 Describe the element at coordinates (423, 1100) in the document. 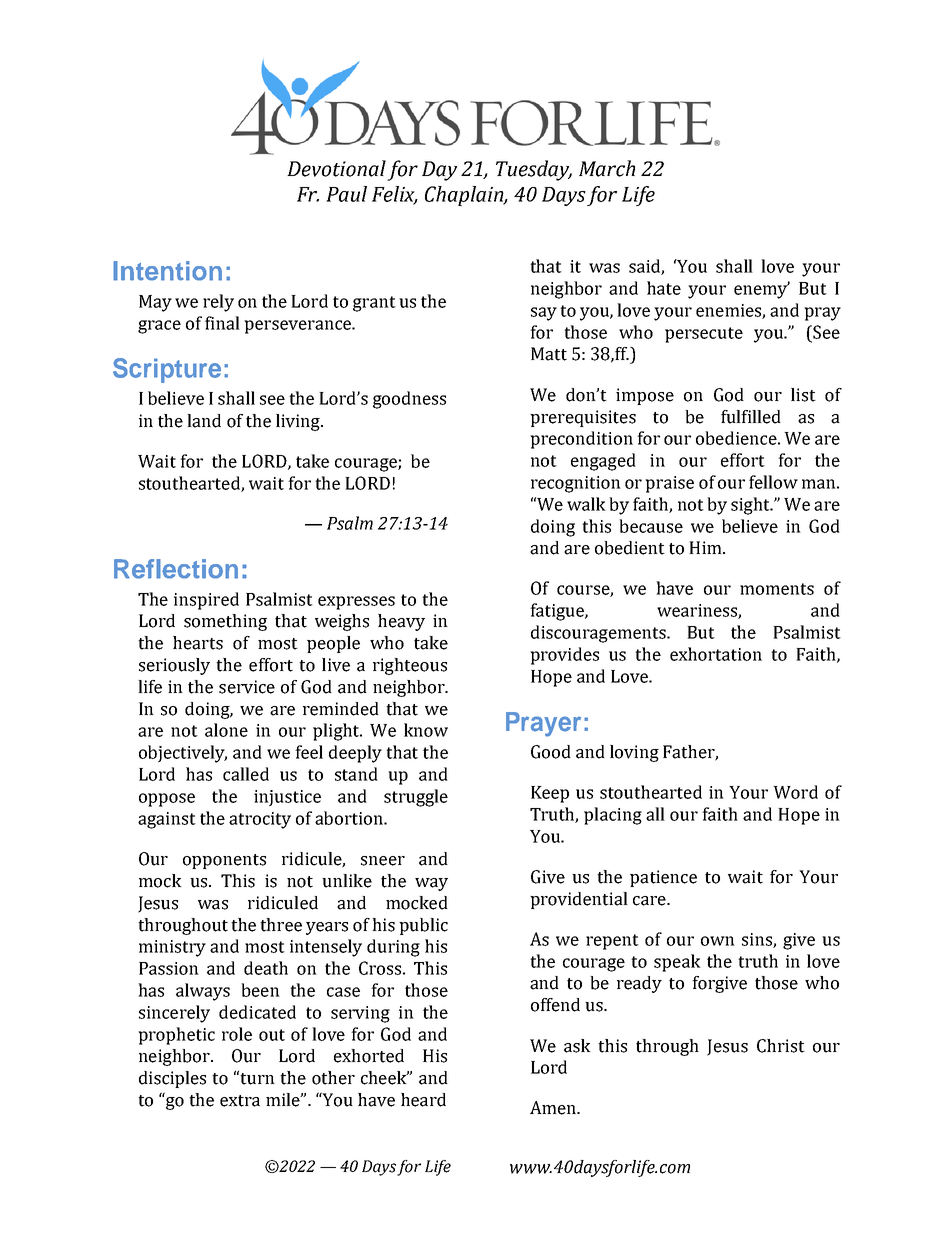

I see `heard` at that location.
